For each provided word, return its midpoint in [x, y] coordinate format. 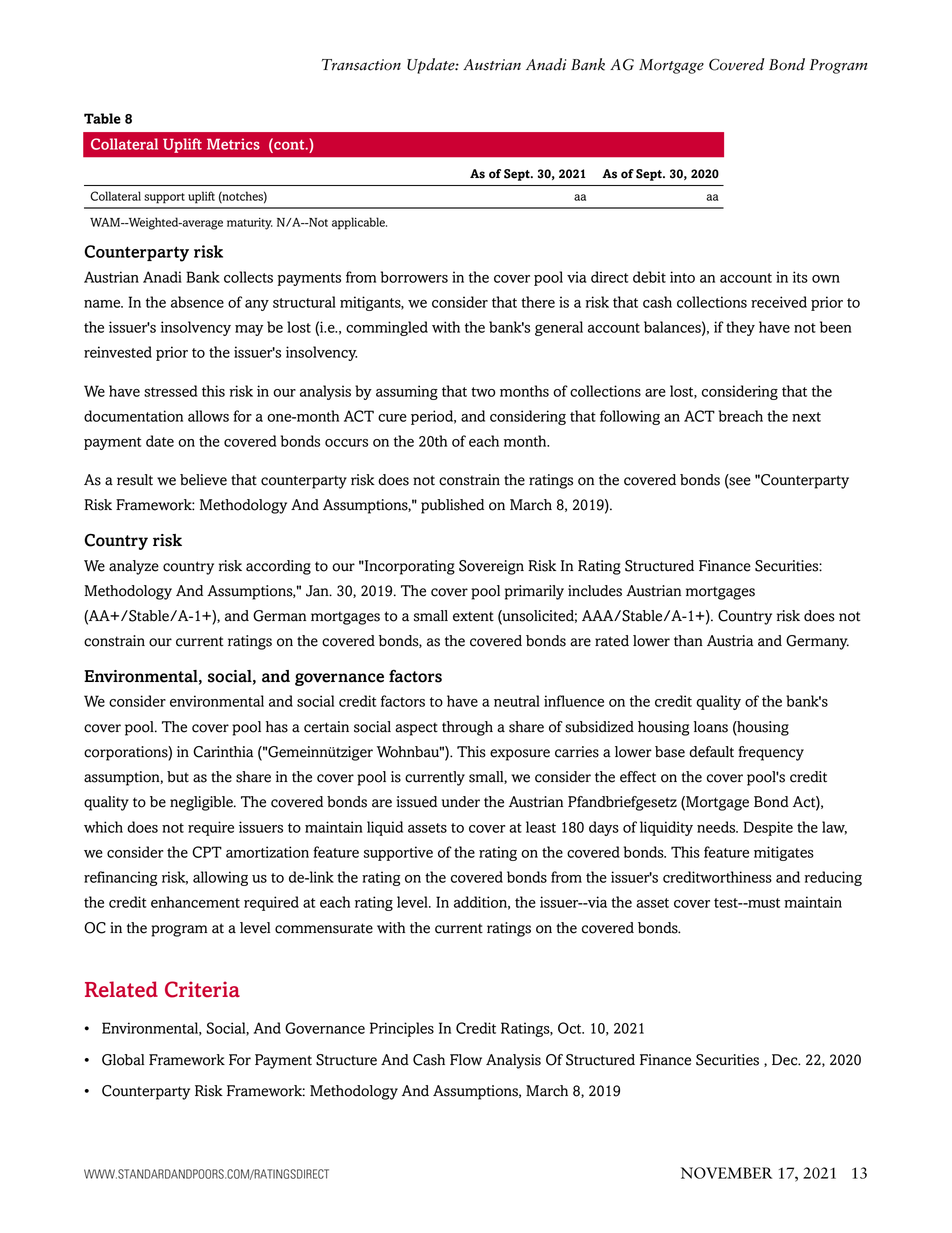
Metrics [233, 144]
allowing [220, 878]
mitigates [784, 853]
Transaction [361, 65]
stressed [170, 391]
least [541, 827]
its [800, 277]
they [740, 328]
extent [473, 616]
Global [123, 1060]
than [688, 641]
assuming [407, 392]
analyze [134, 567]
